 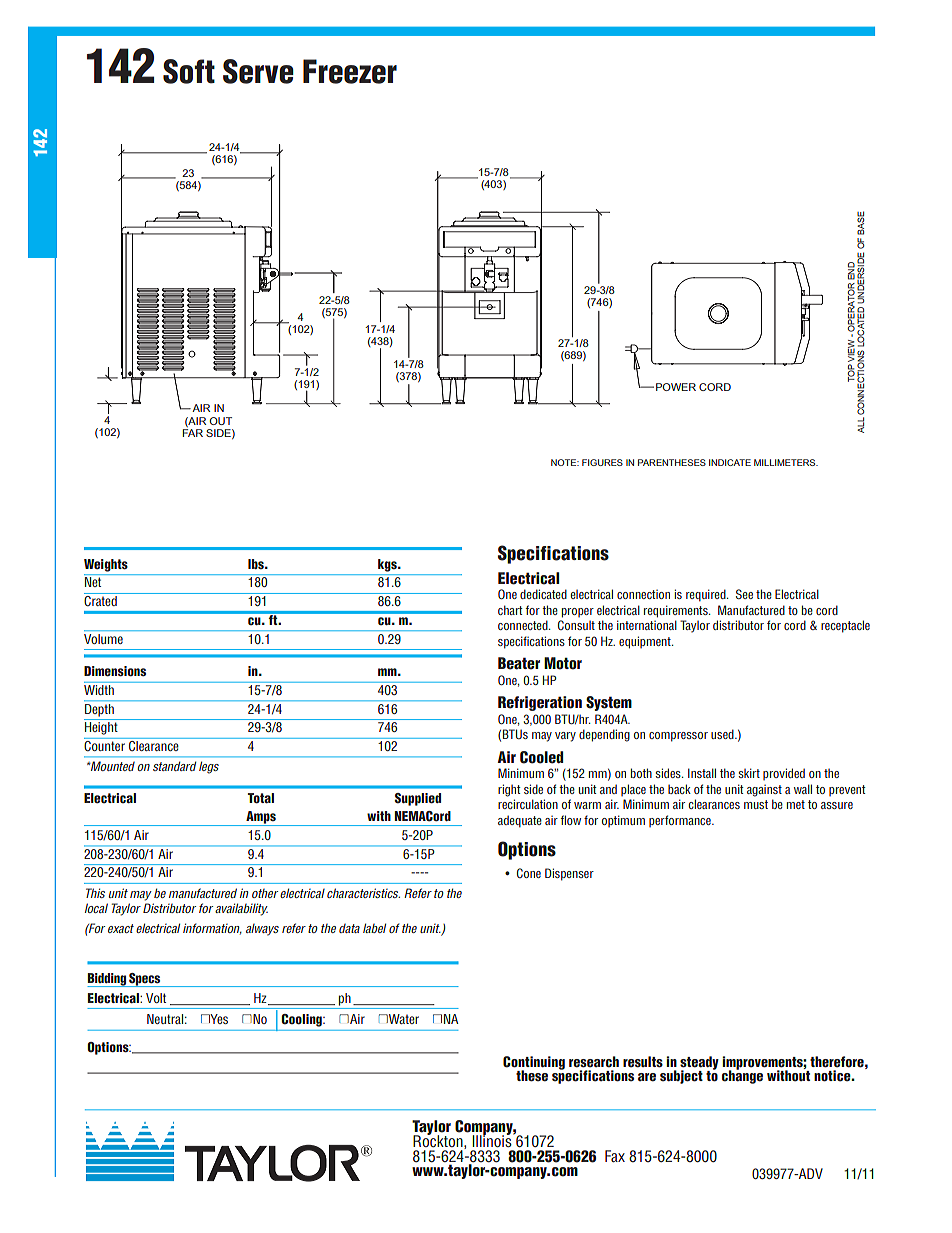 What do you see at coordinates (350, 71) in the screenshot?
I see `Freezer` at bounding box center [350, 71].
